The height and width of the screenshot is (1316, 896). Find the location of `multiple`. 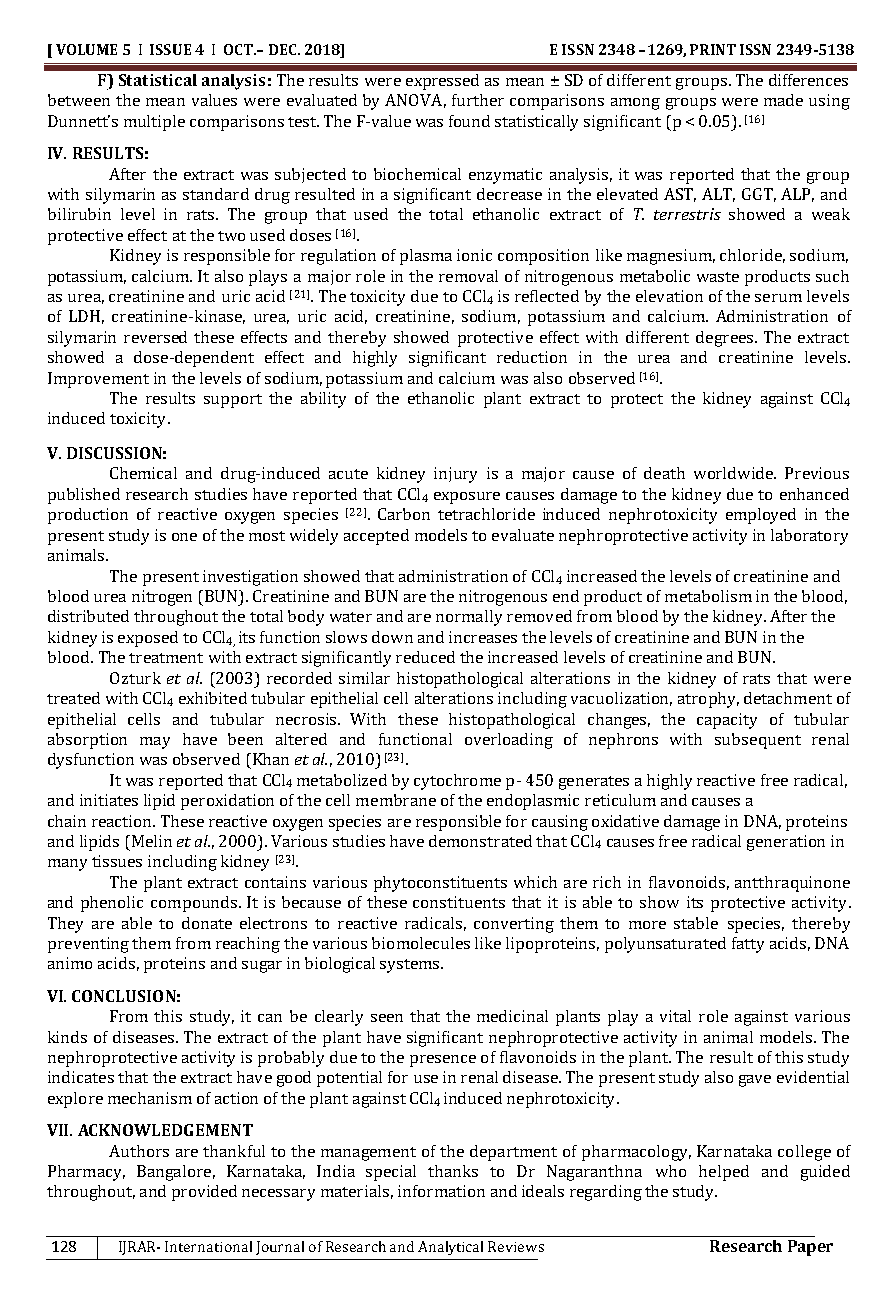

multiple is located at coordinates (154, 123).
